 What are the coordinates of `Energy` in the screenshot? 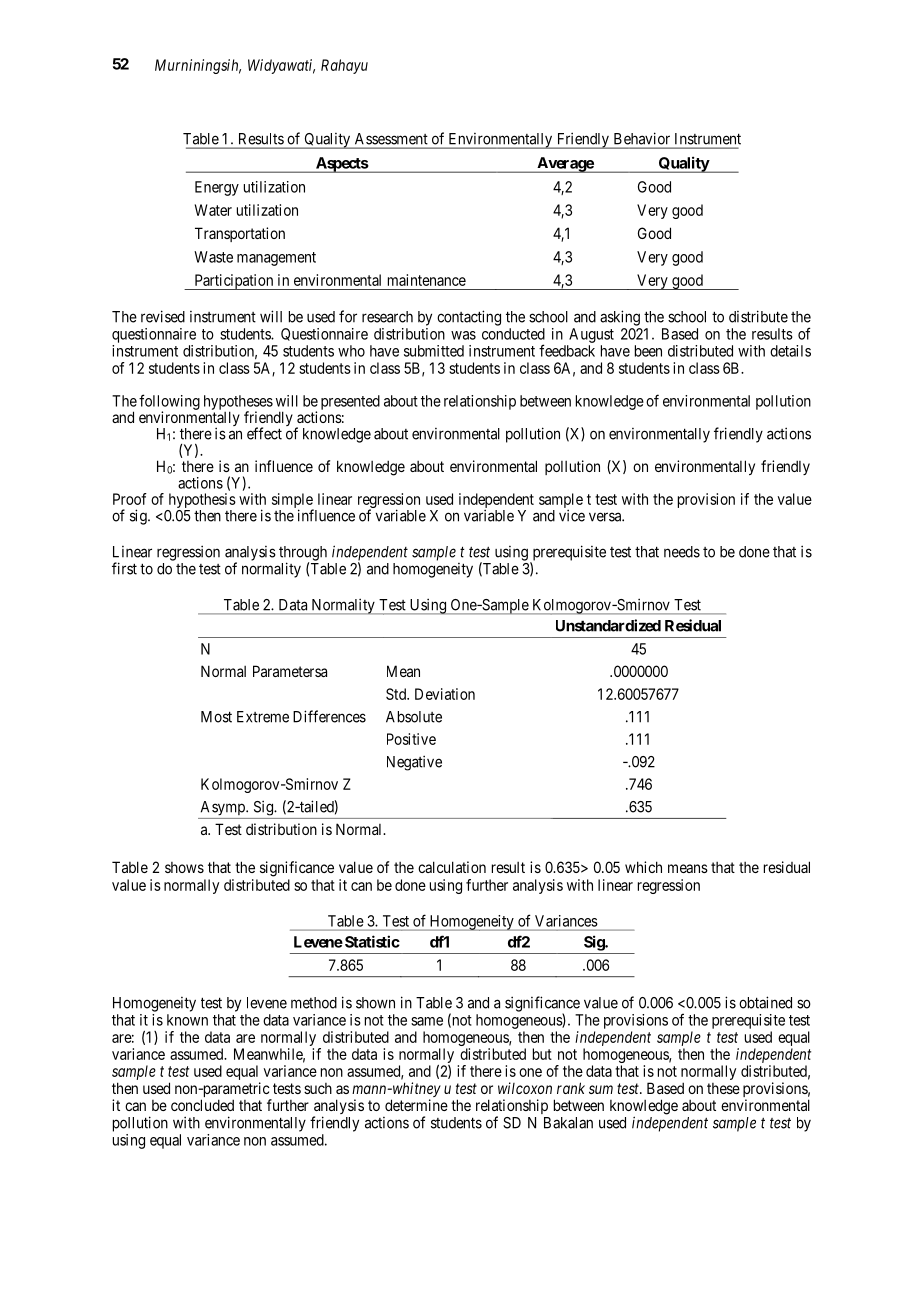 It's located at (217, 188).
